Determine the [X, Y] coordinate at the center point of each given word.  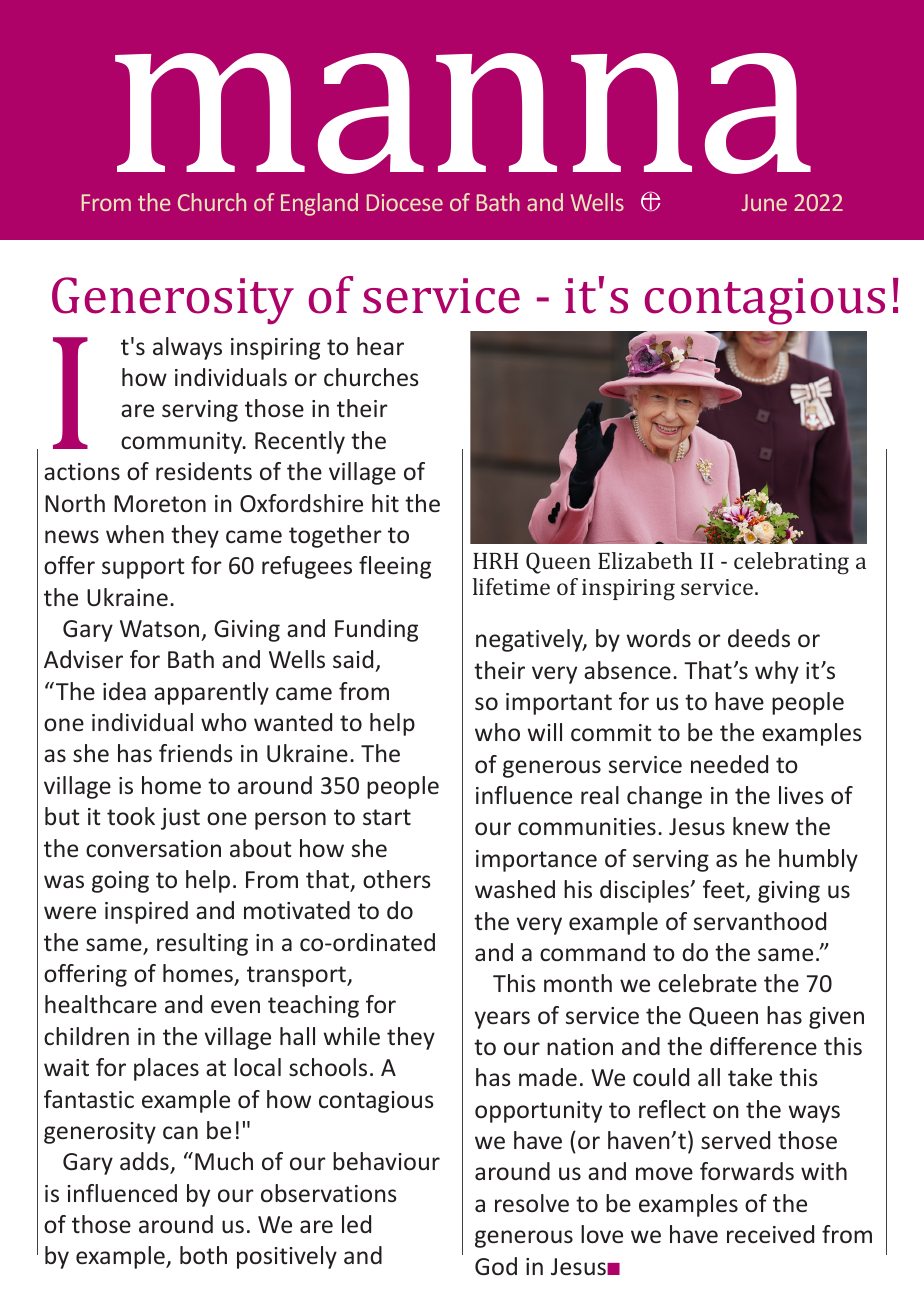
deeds [759, 638]
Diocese [405, 202]
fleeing [395, 567]
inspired [146, 912]
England [319, 204]
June [764, 202]
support [143, 568]
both [203, 1255]
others [397, 879]
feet [725, 890]
